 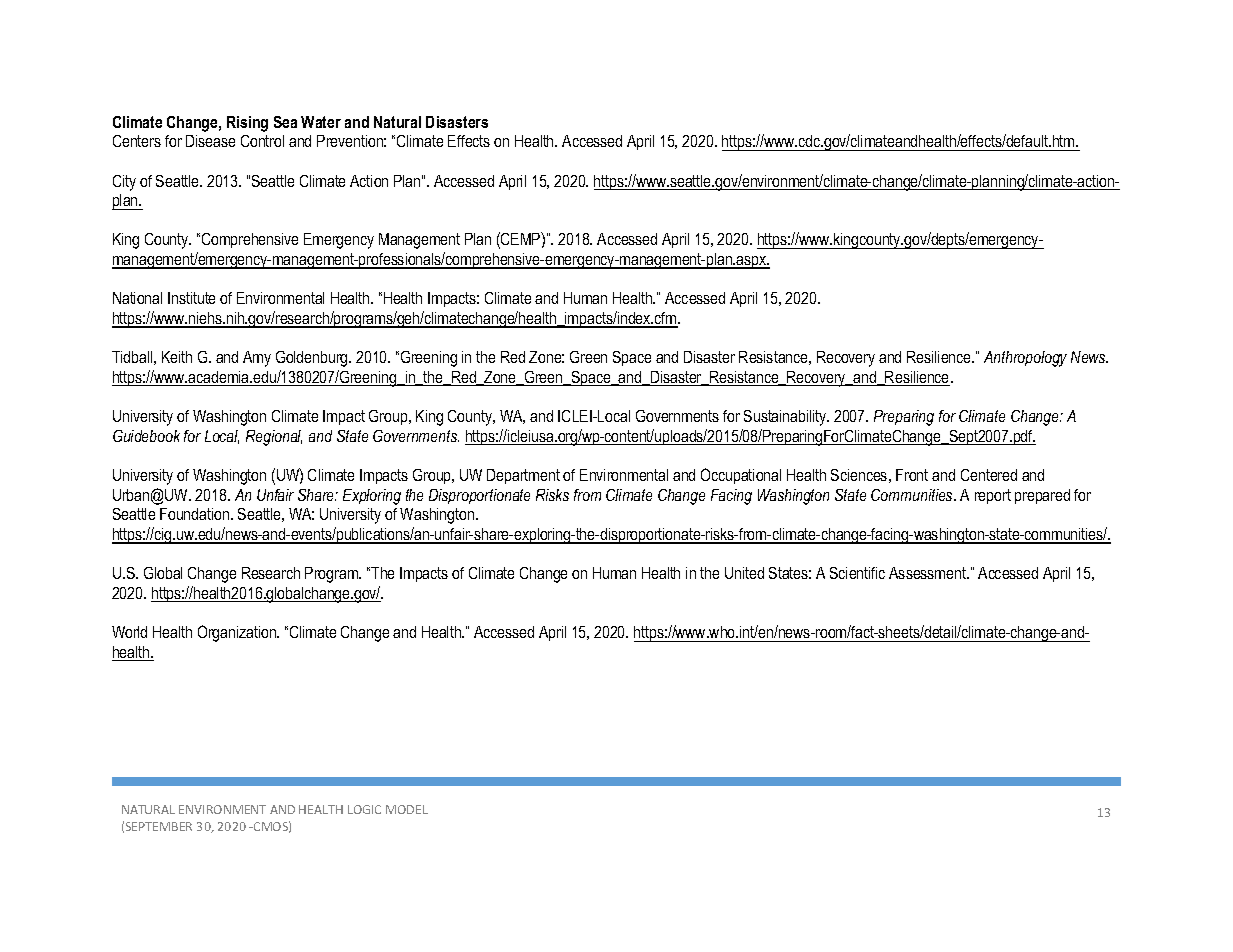 What do you see at coordinates (321, 122) in the document?
I see `Water` at bounding box center [321, 122].
